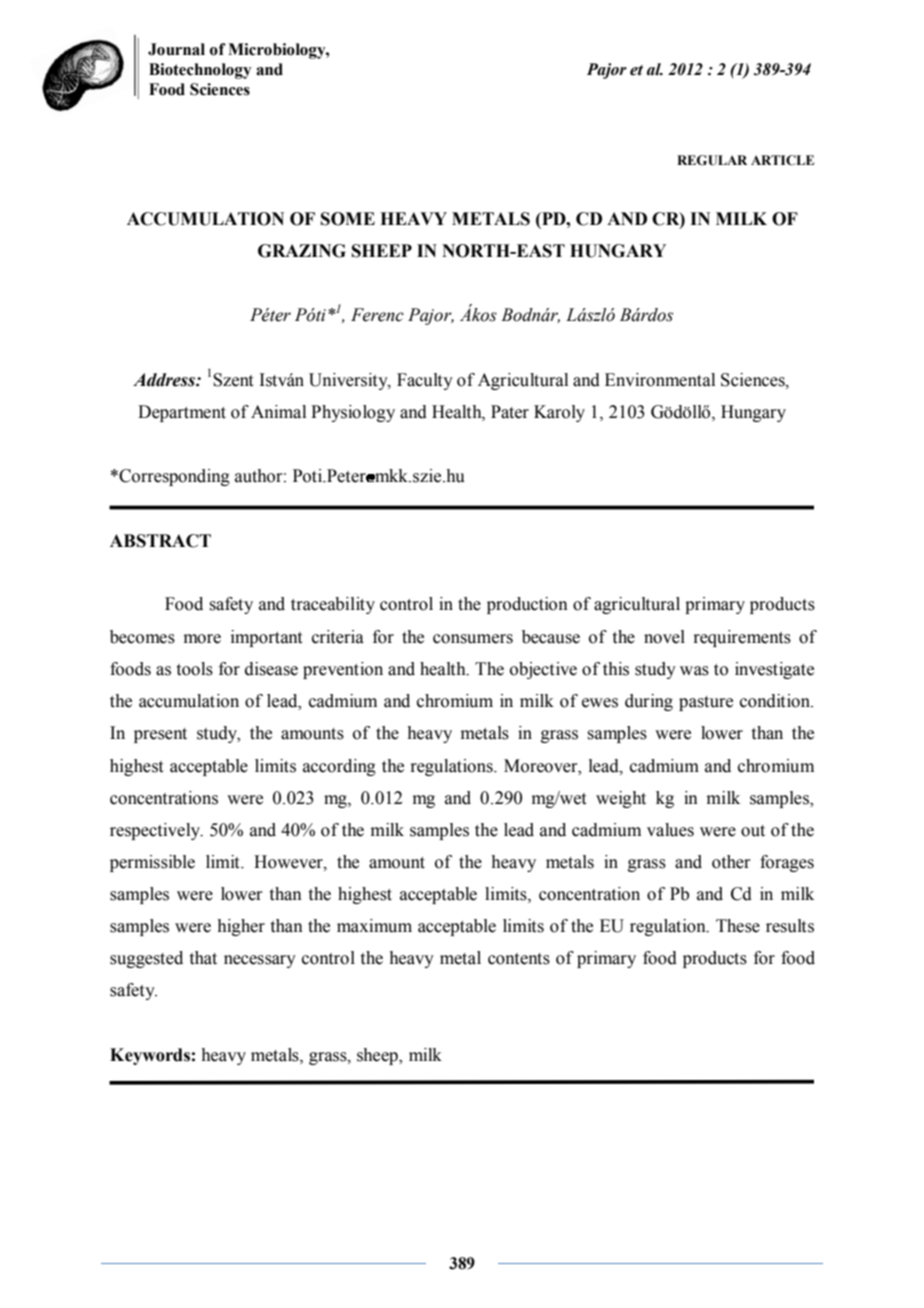 This page has width=924, height=1308. I want to click on requirements, so click(742, 638).
